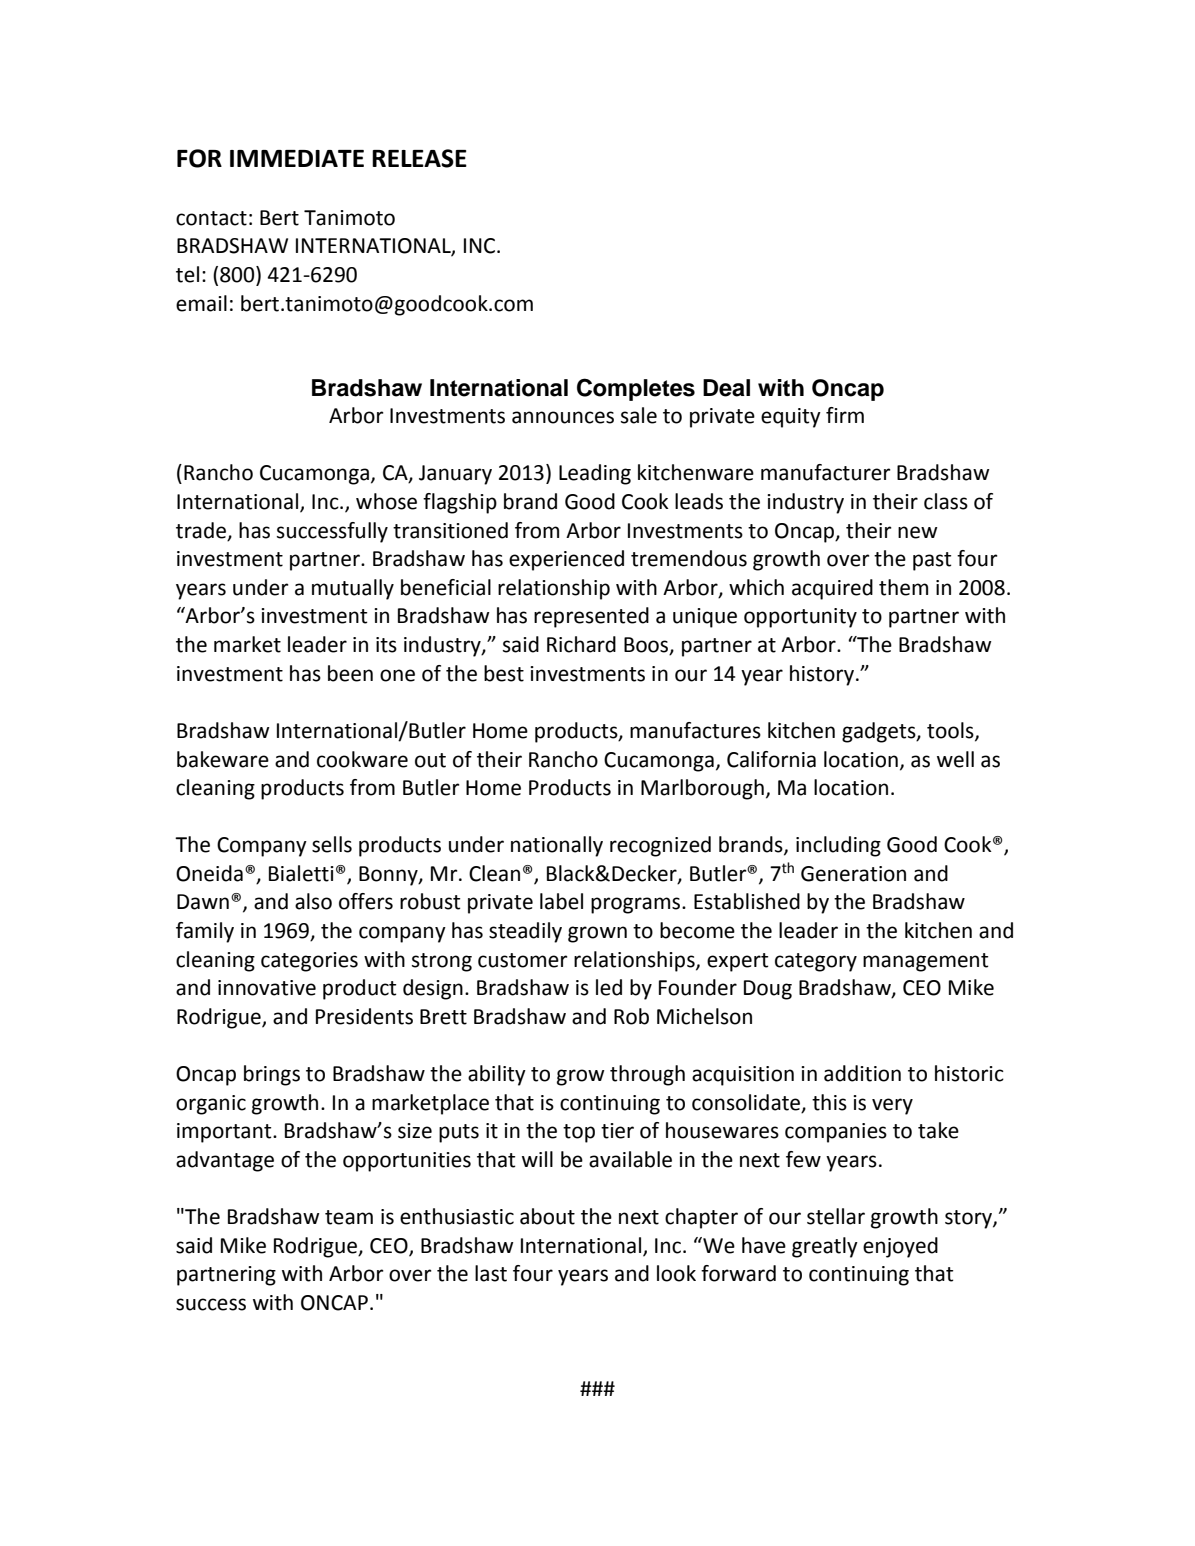 The width and height of the page is (1195, 1546). I want to click on tools, so click(951, 731).
